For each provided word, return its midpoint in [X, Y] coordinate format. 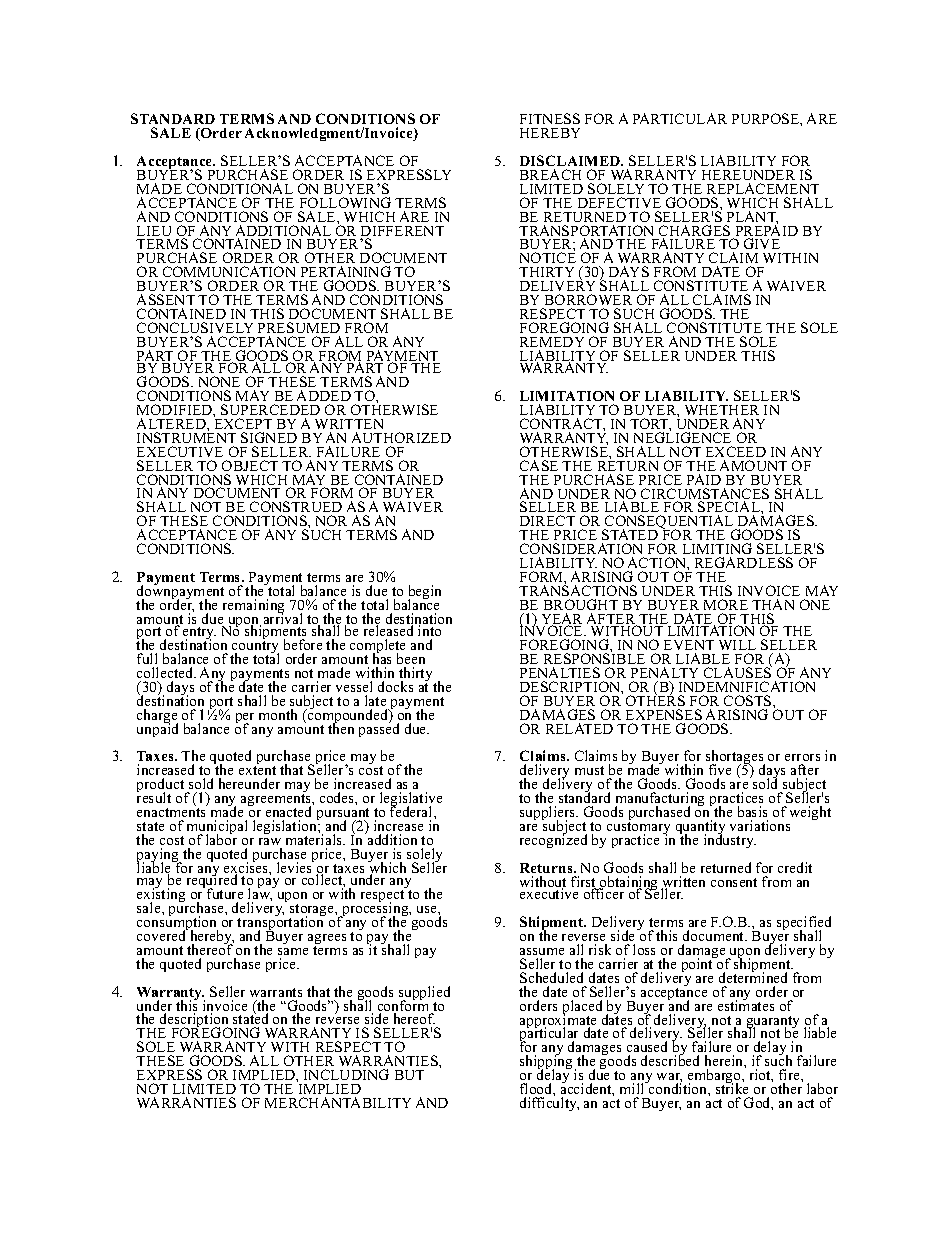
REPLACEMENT [763, 188]
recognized [553, 840]
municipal [217, 828]
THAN [773, 604]
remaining [253, 607]
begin [424, 593]
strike [732, 1087]
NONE [219, 381]
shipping [546, 1062]
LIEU [154, 231]
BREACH [550, 174]
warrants [276, 994]
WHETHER [722, 410]
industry [730, 840]
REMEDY [552, 342]
